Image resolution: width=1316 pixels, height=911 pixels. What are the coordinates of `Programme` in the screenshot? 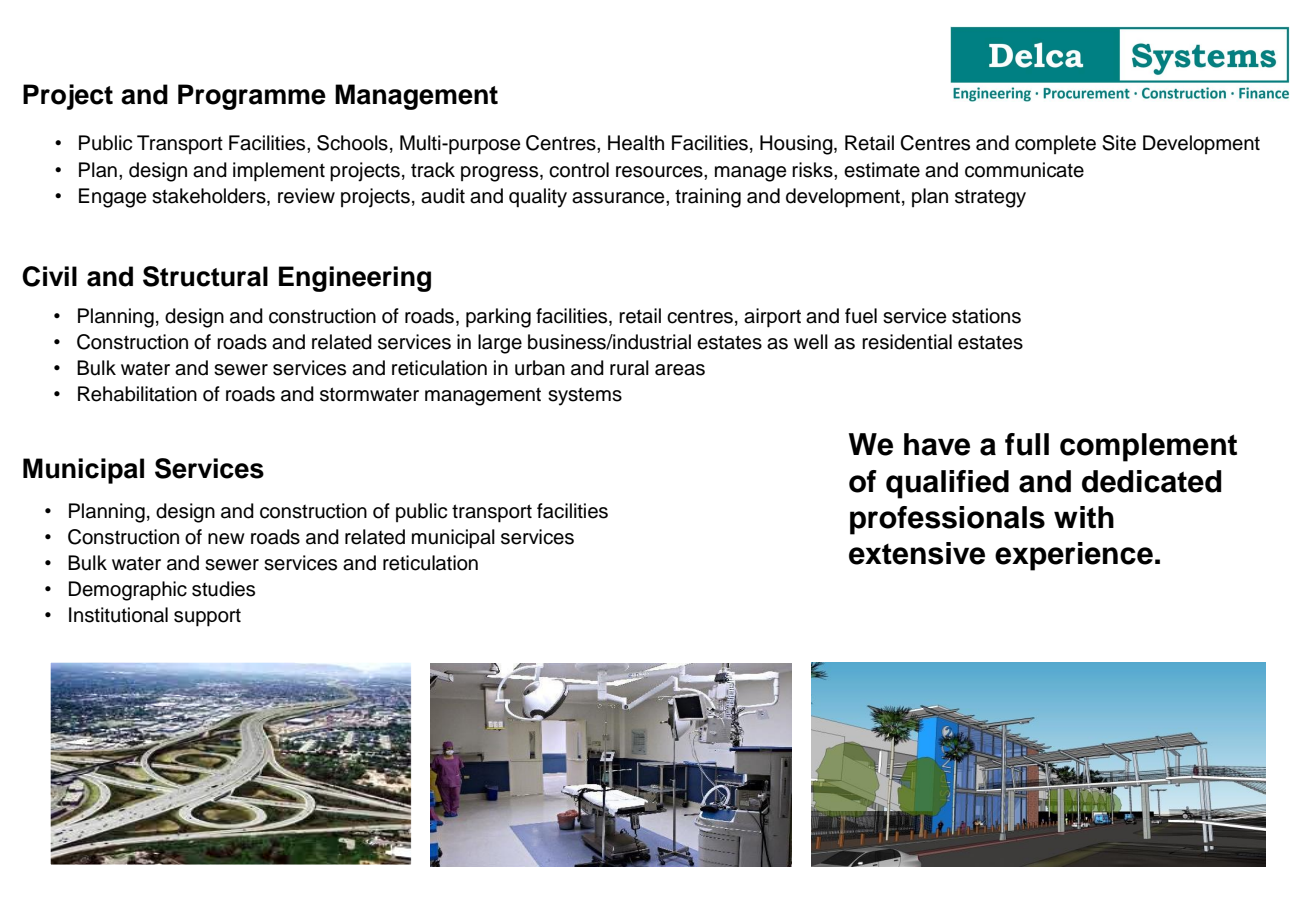 It's located at (252, 97).
